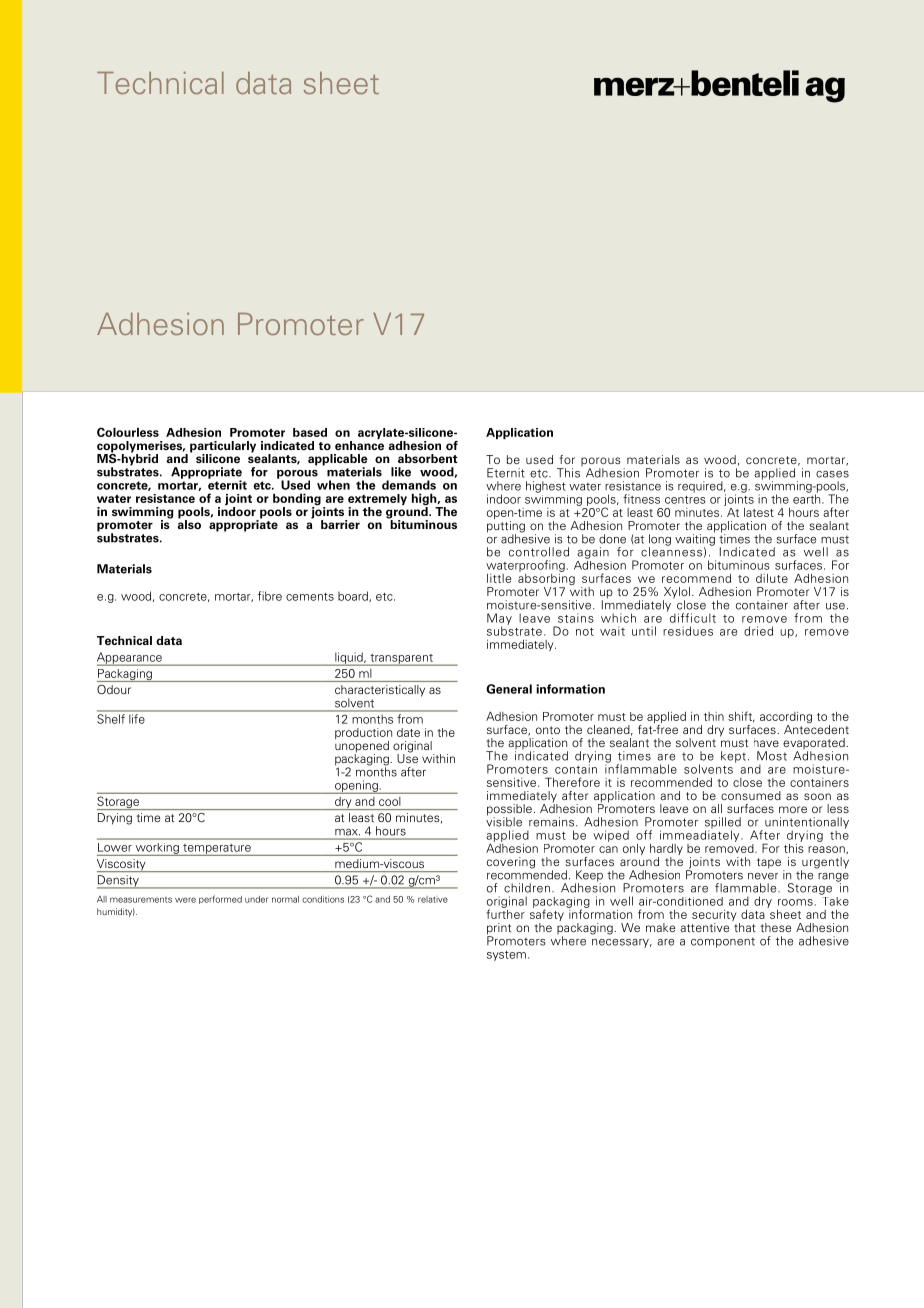  What do you see at coordinates (428, 458) in the image?
I see `absorbent` at bounding box center [428, 458].
